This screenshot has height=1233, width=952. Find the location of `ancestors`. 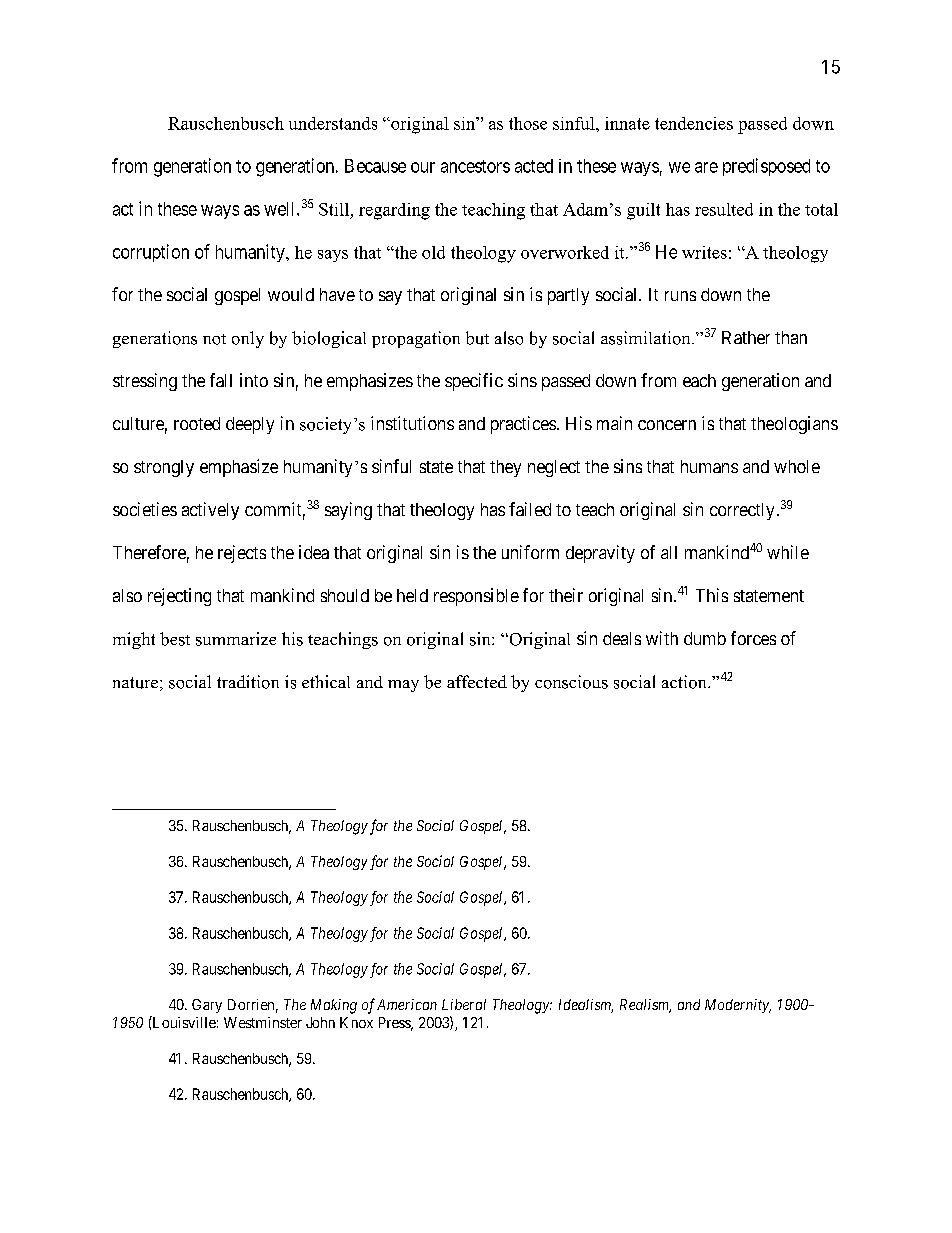

ancestors is located at coordinates (475, 166).
